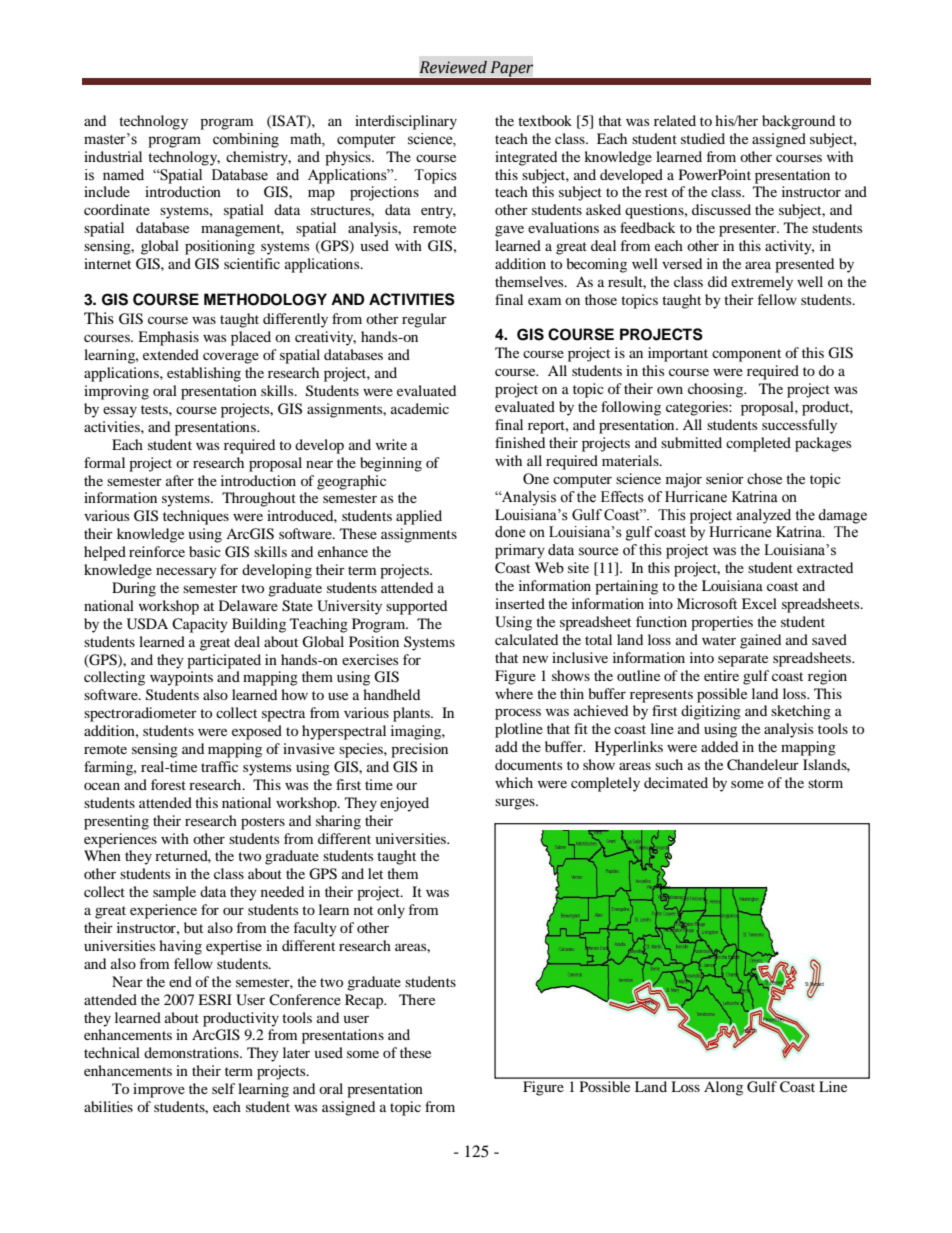 Image resolution: width=952 pixels, height=1233 pixels. Describe the element at coordinates (168, 338) in the document. I see `Emphasis` at that location.
